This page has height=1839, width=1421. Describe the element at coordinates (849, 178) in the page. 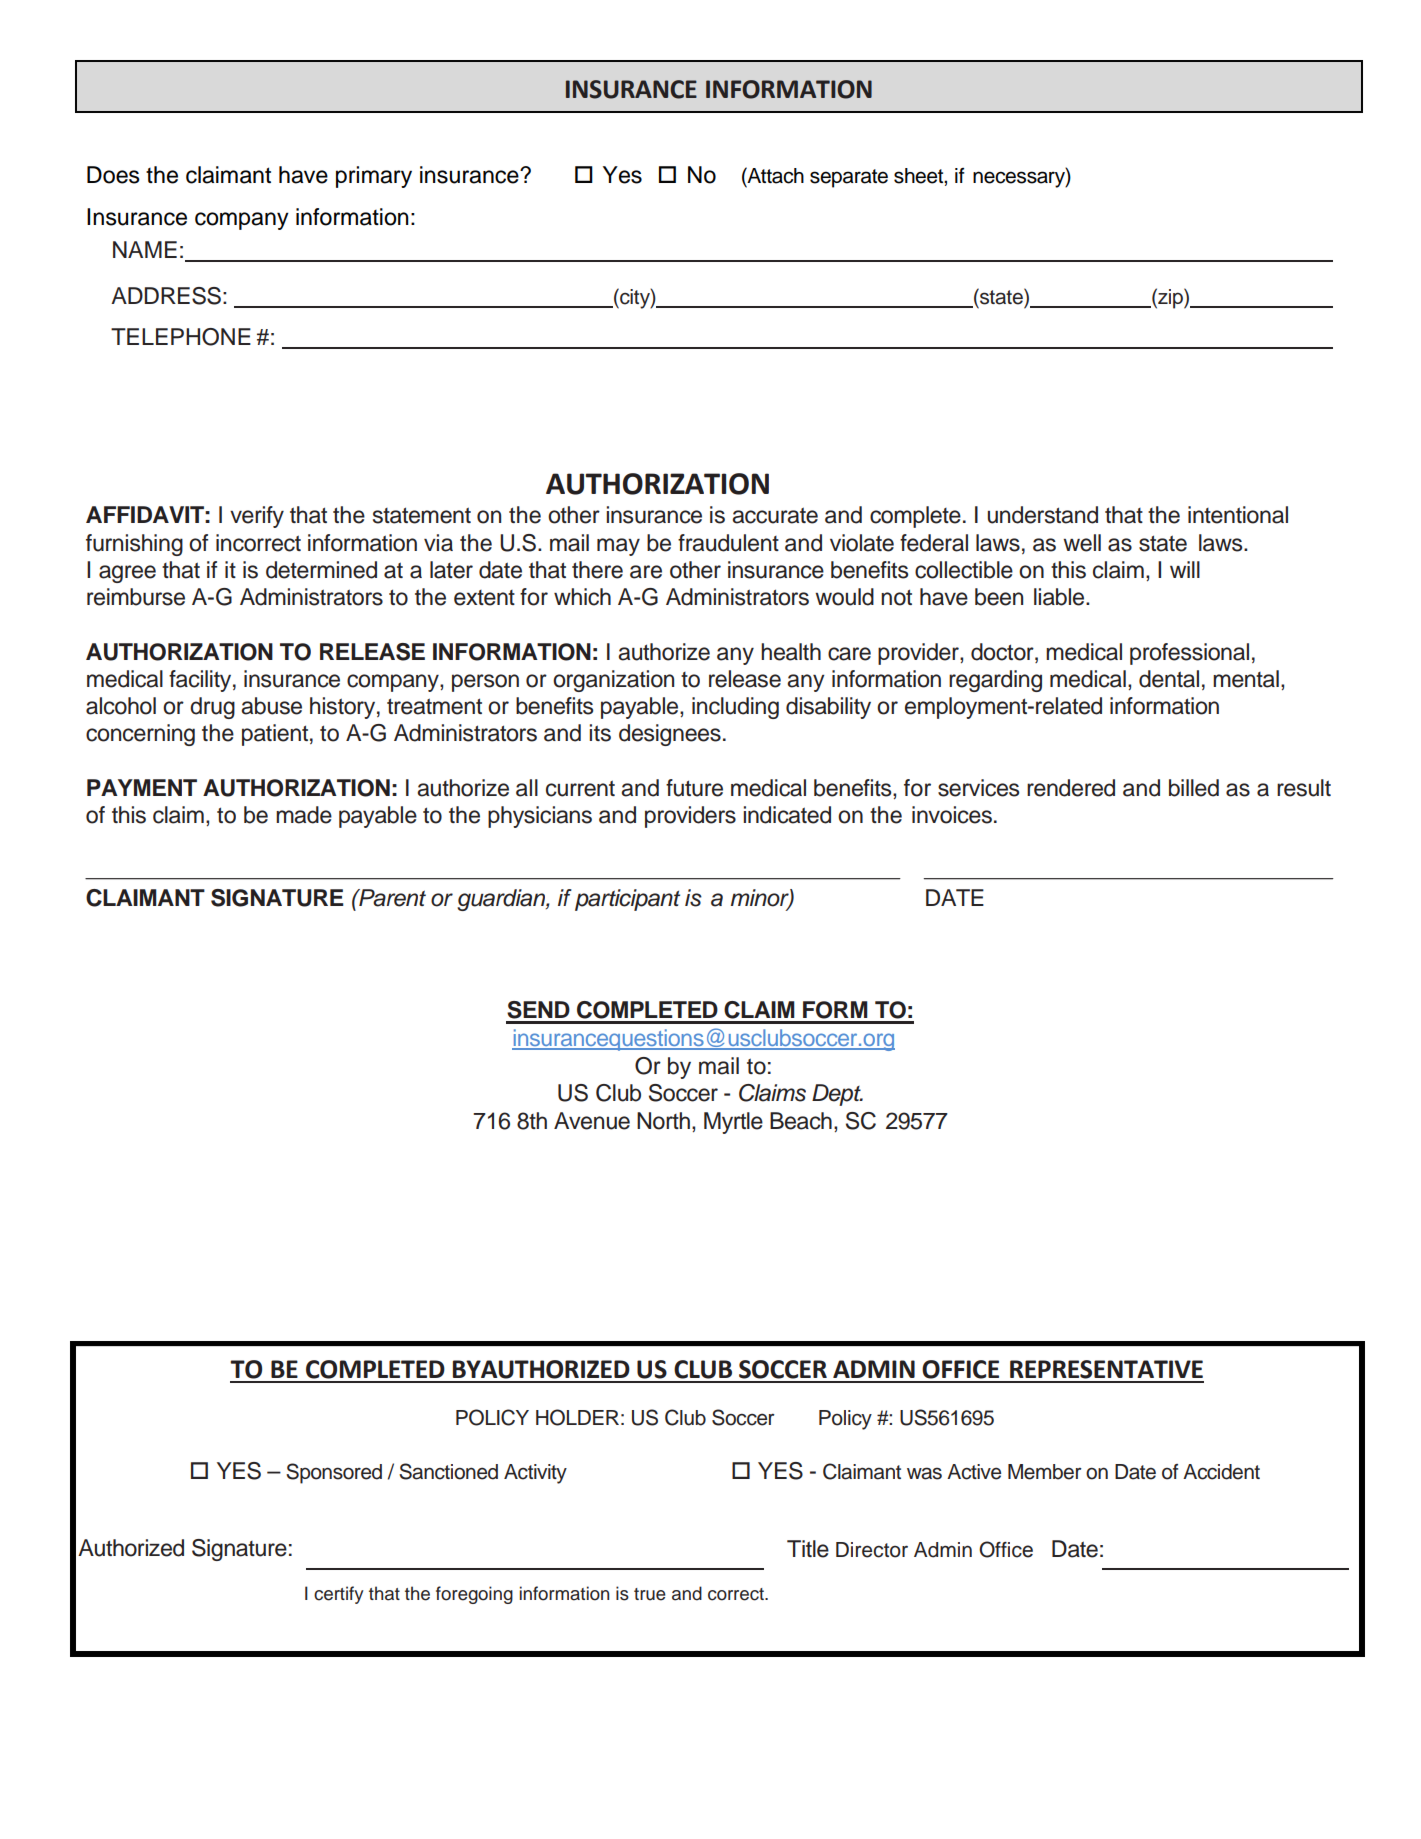

I see `separate` at that location.
